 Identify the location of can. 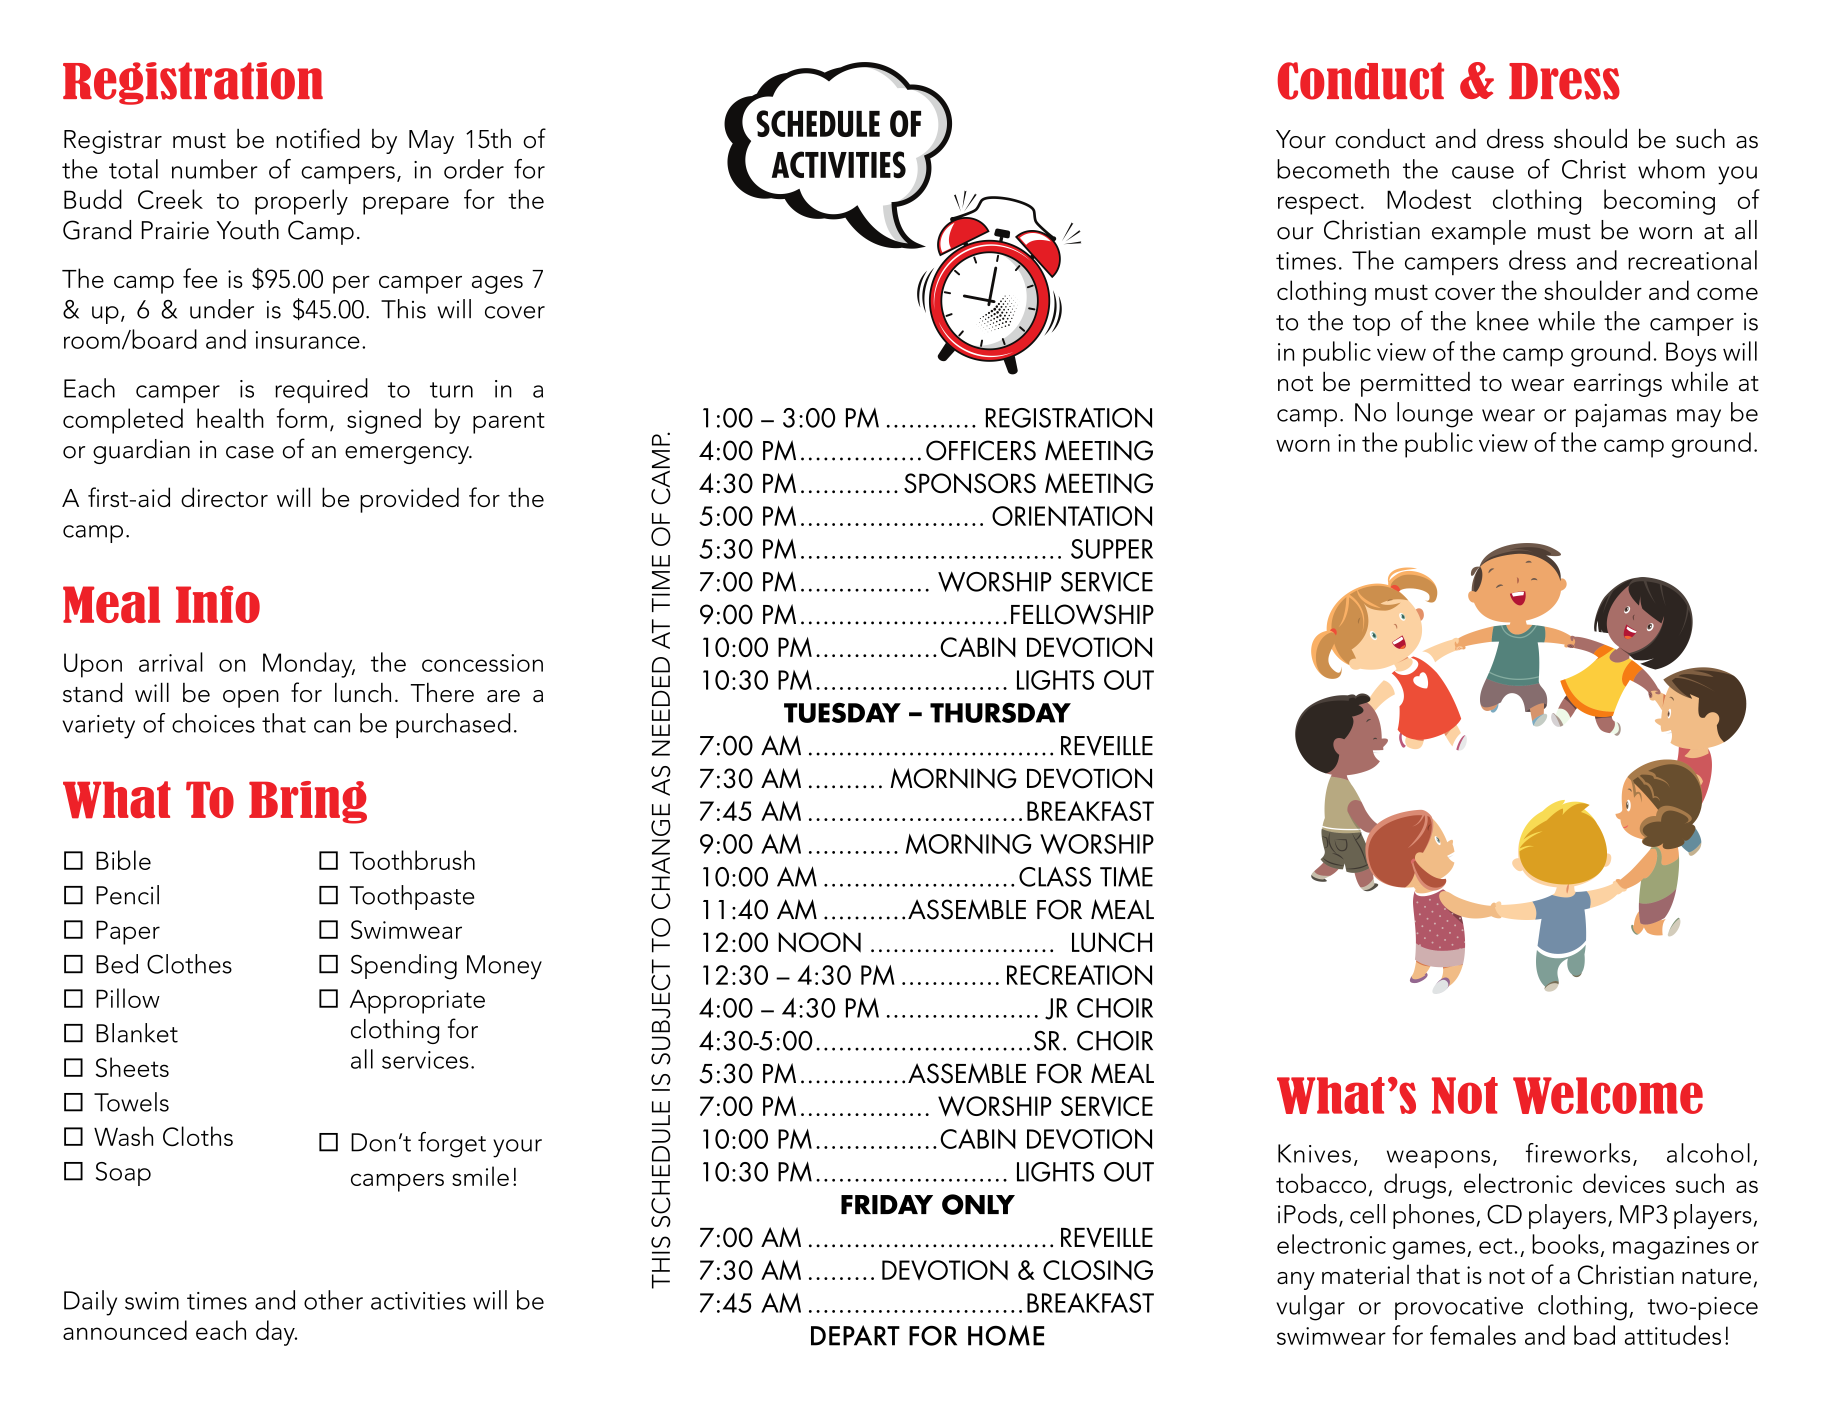
(332, 726).
